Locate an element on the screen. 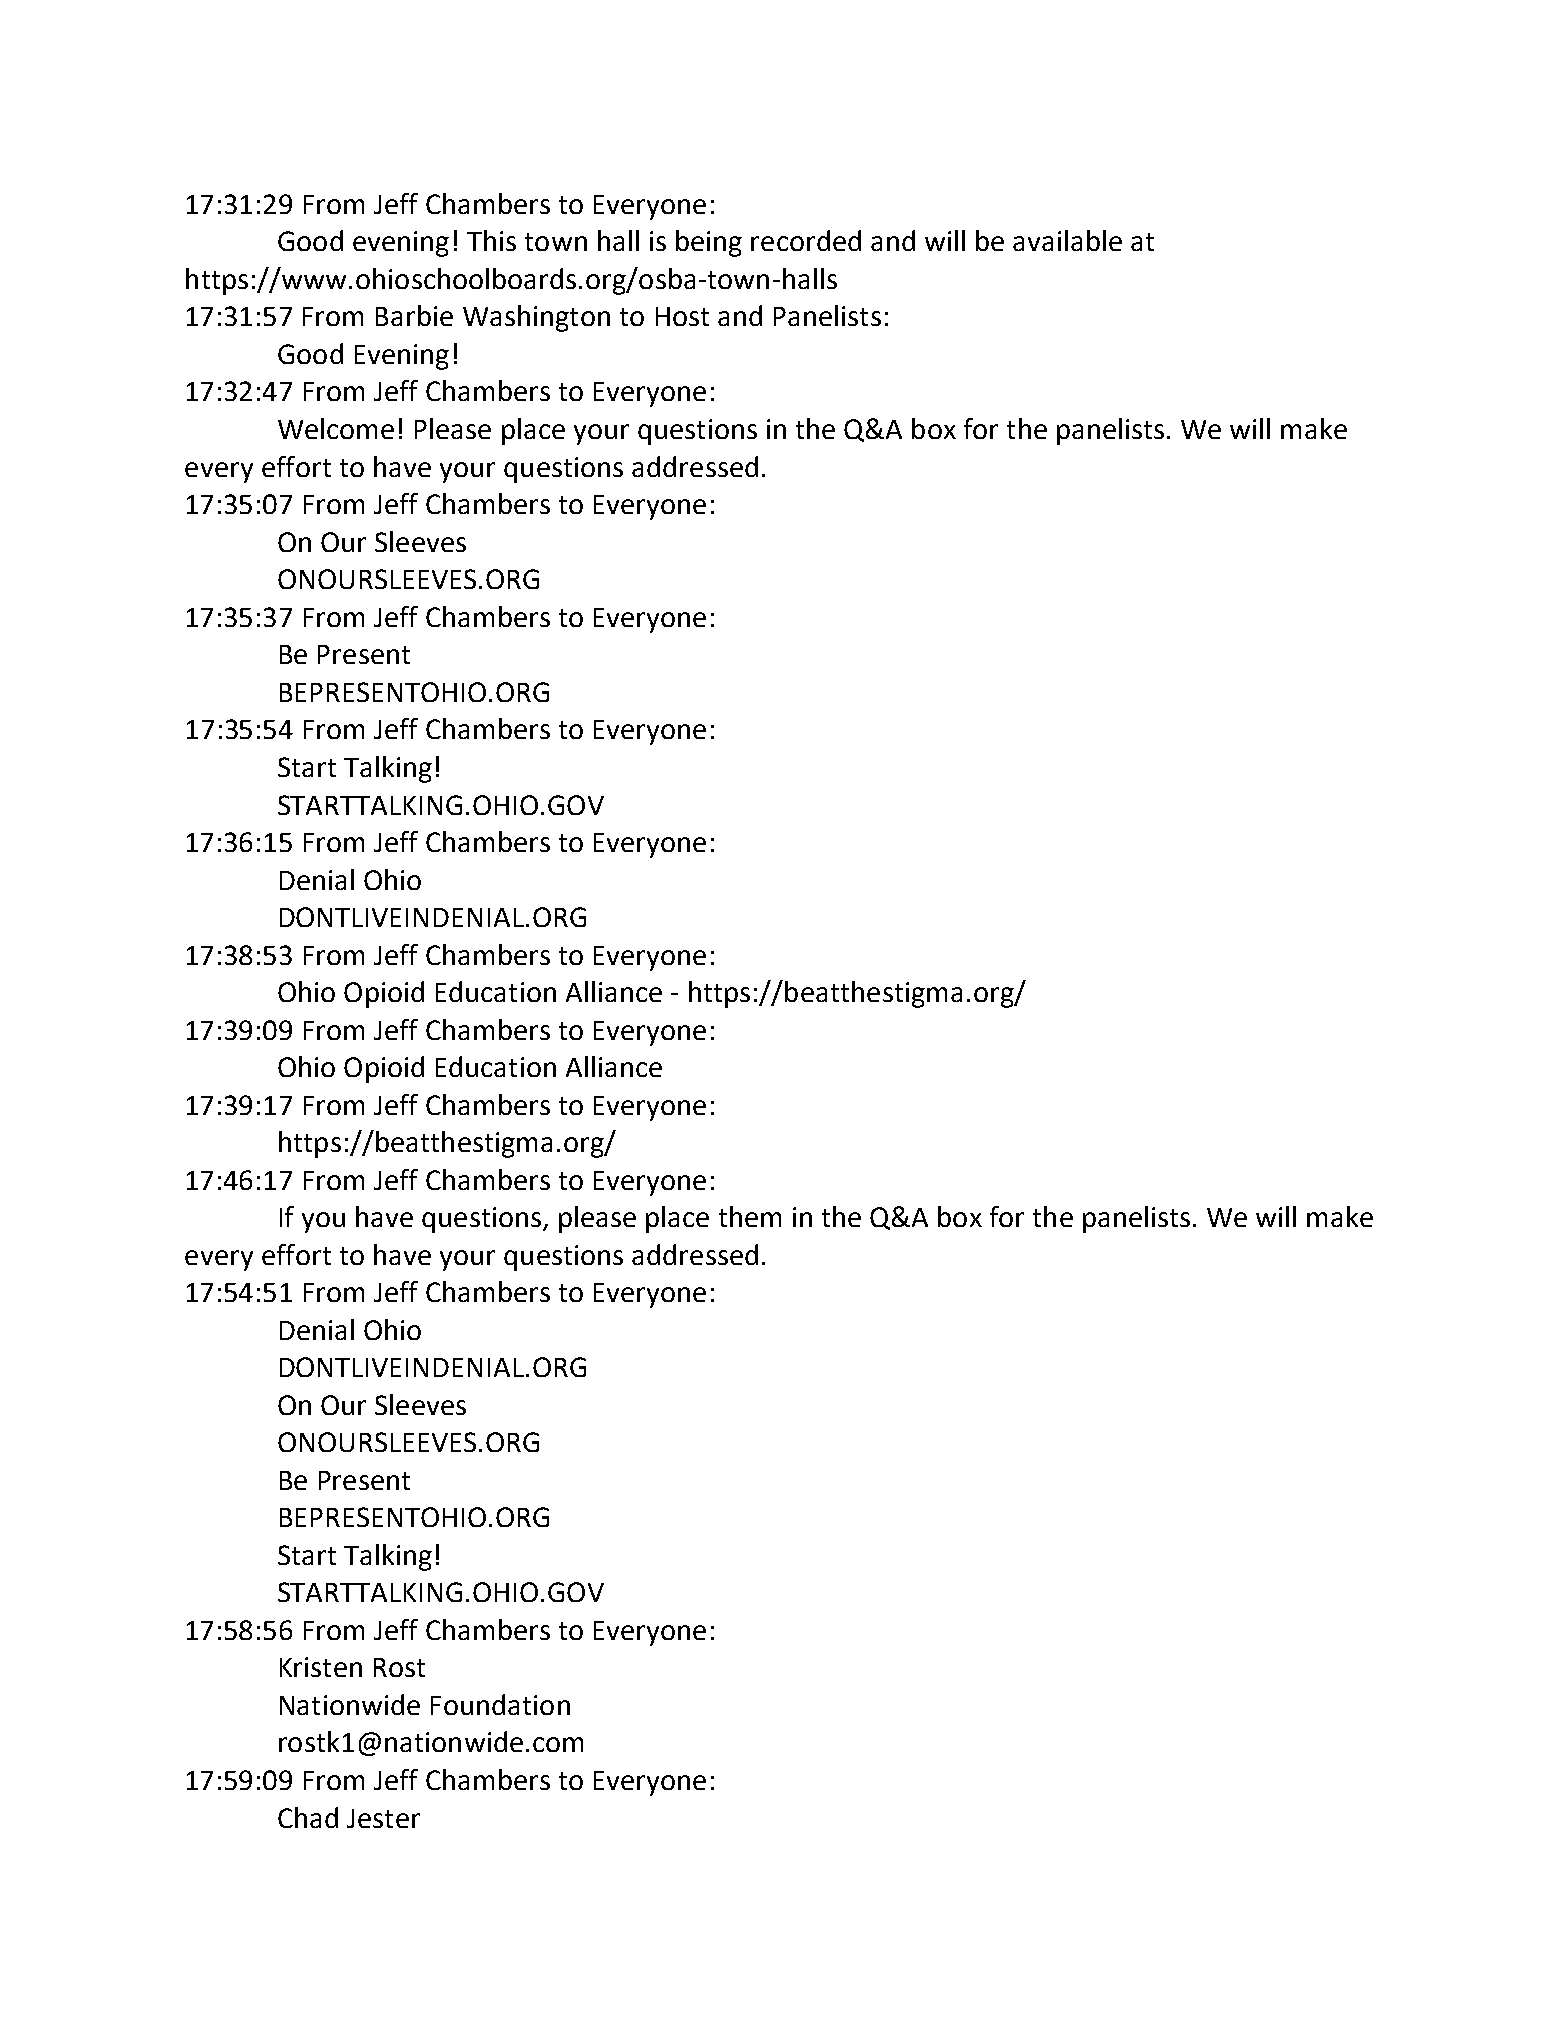 The width and height of the screenshot is (1568, 2029). available is located at coordinates (1067, 240).
